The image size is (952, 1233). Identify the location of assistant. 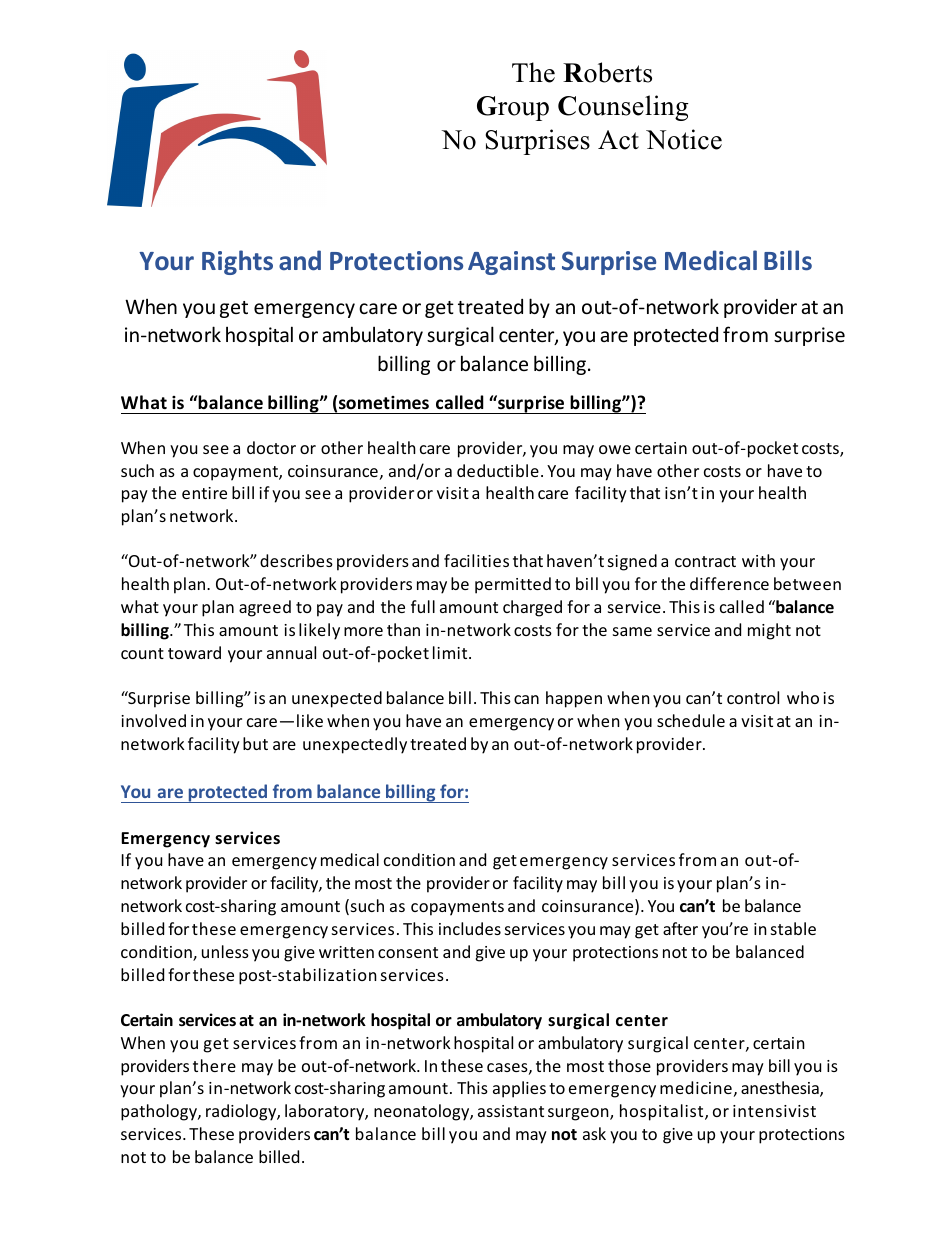
(511, 1111).
